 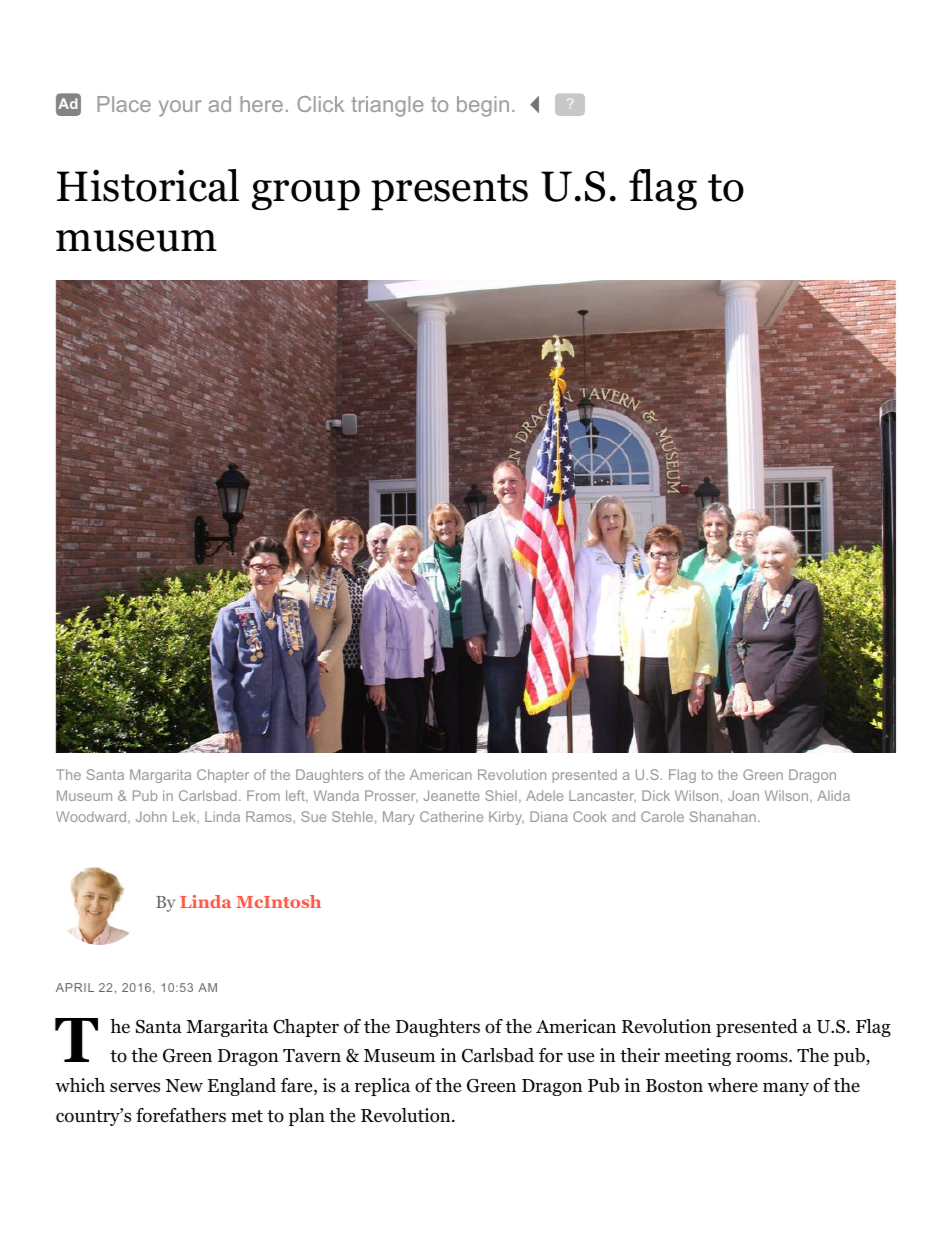 I want to click on New, so click(x=184, y=1086).
